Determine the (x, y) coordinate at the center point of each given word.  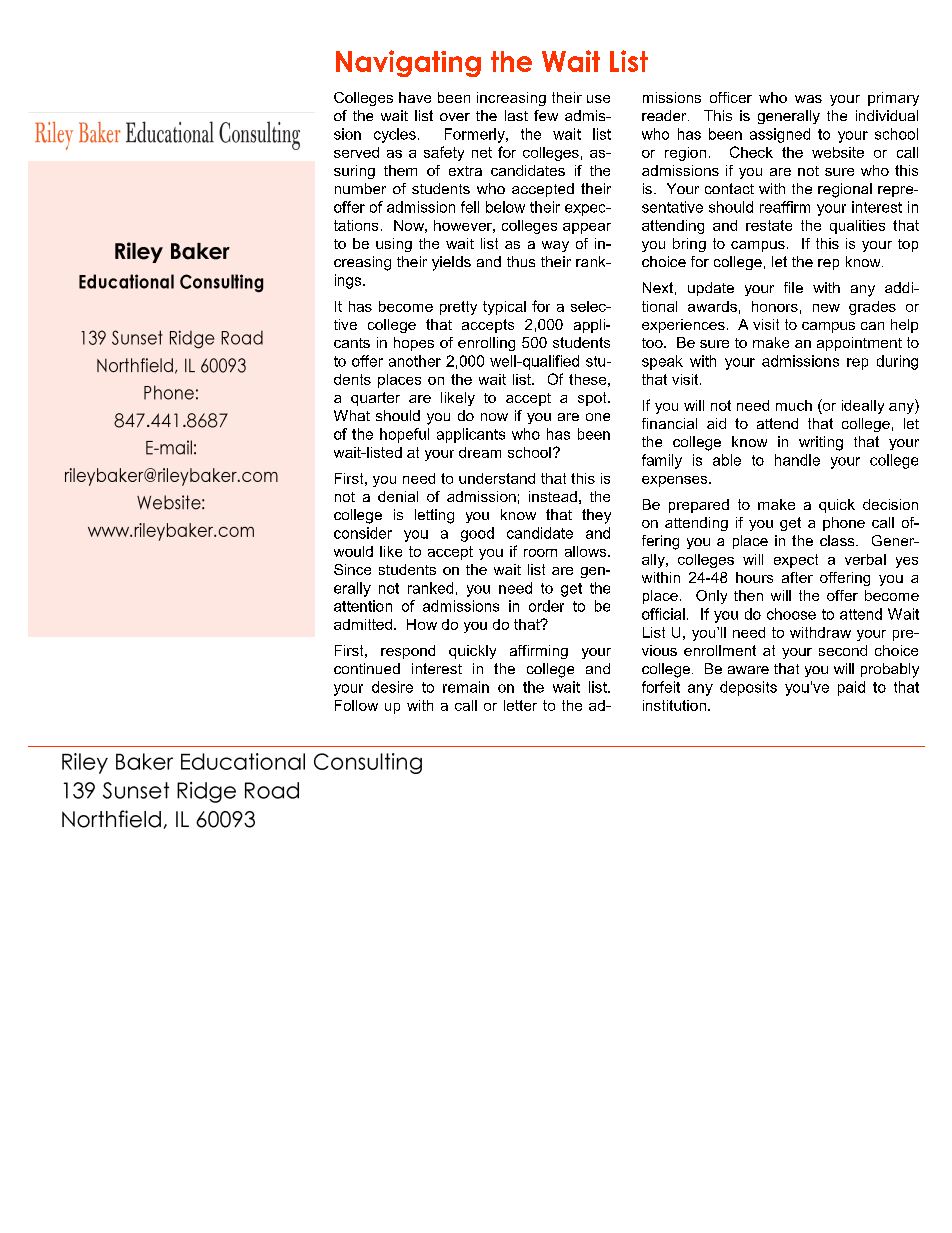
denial (398, 496)
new (826, 308)
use (598, 99)
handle (797, 460)
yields (451, 263)
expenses (676, 481)
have (415, 97)
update (711, 289)
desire (392, 687)
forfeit (661, 687)
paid (851, 688)
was (808, 99)
